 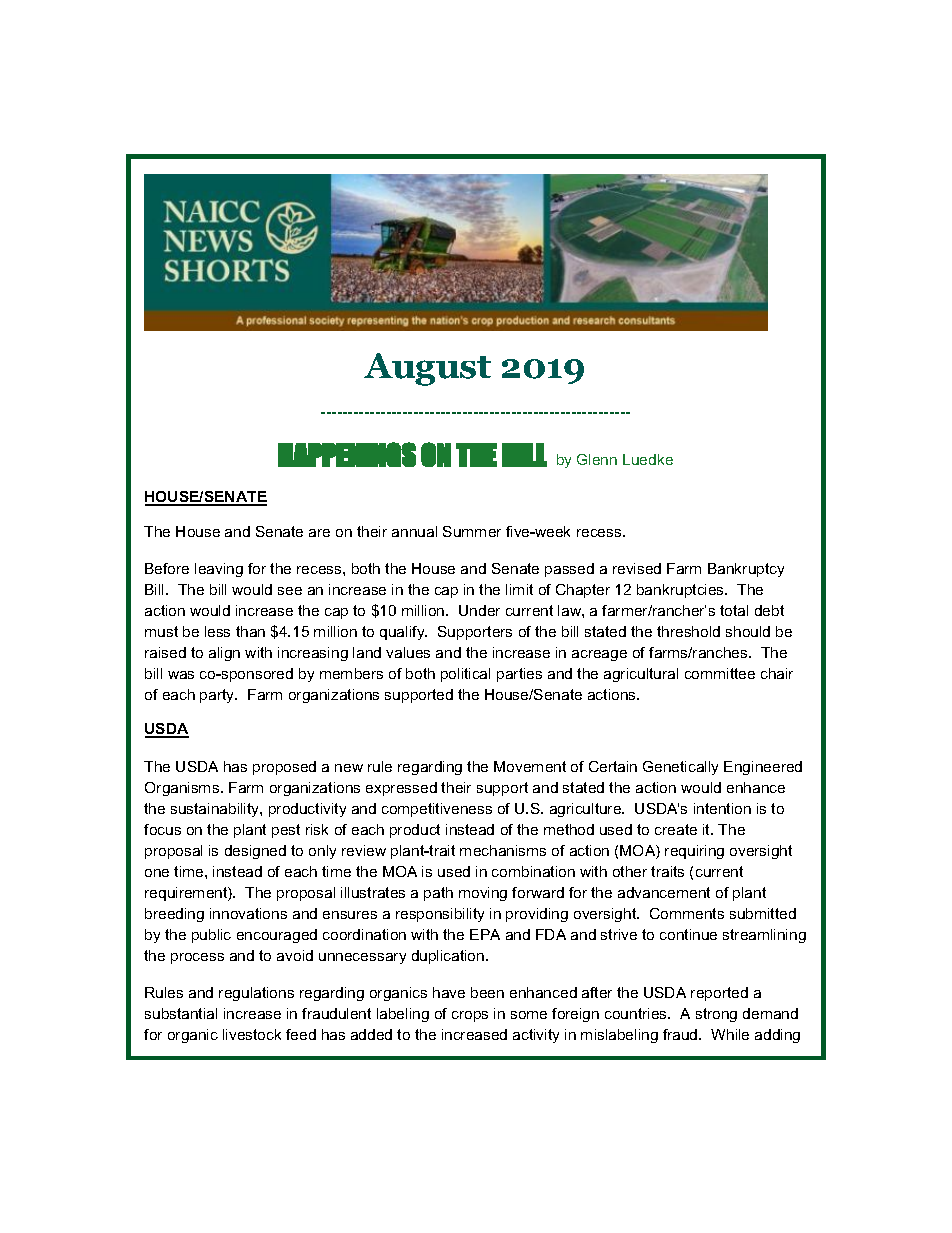 What do you see at coordinates (255, 852) in the screenshot?
I see `designed` at bounding box center [255, 852].
